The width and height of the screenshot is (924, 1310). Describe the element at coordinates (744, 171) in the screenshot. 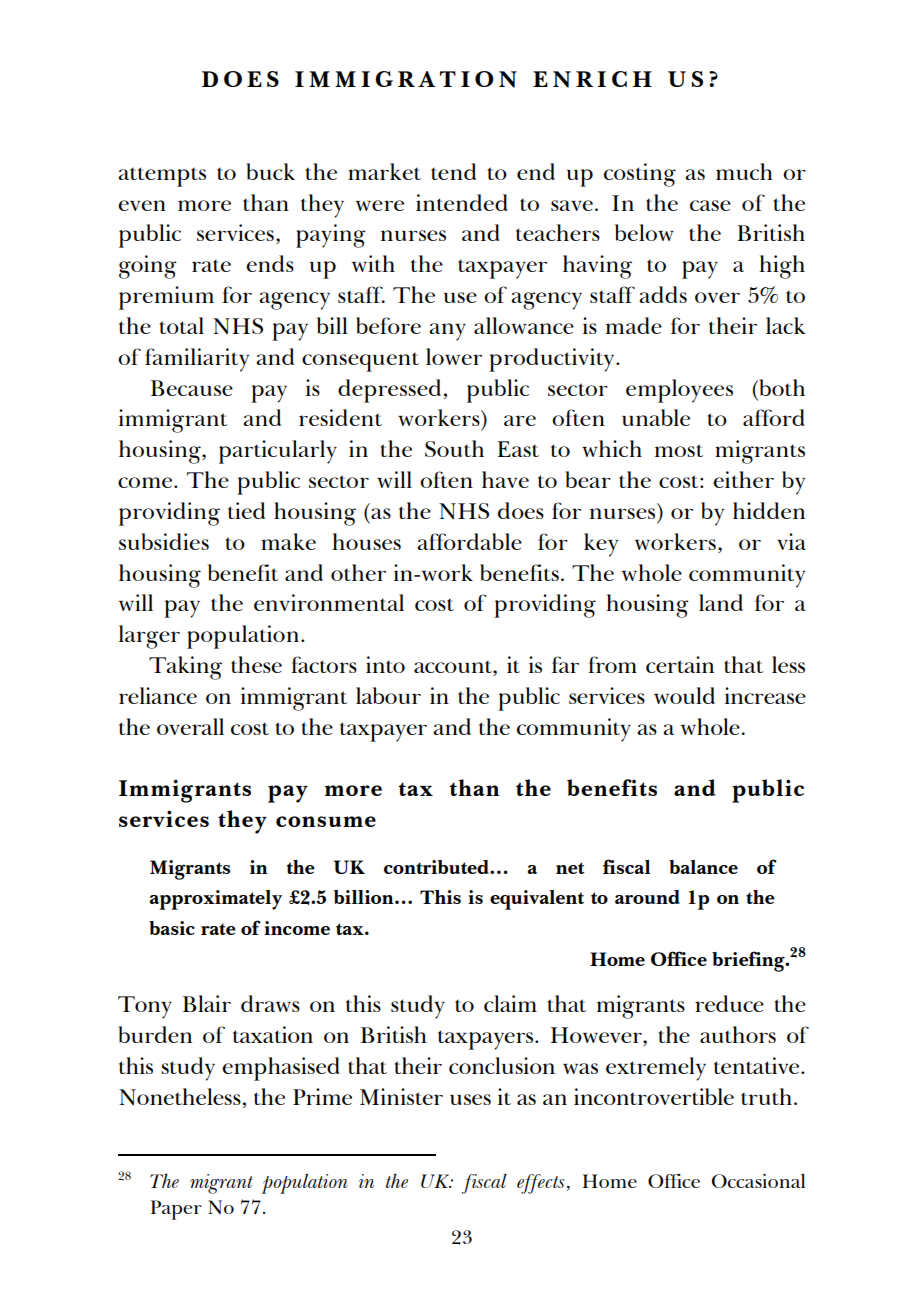

I see `much` at that location.
